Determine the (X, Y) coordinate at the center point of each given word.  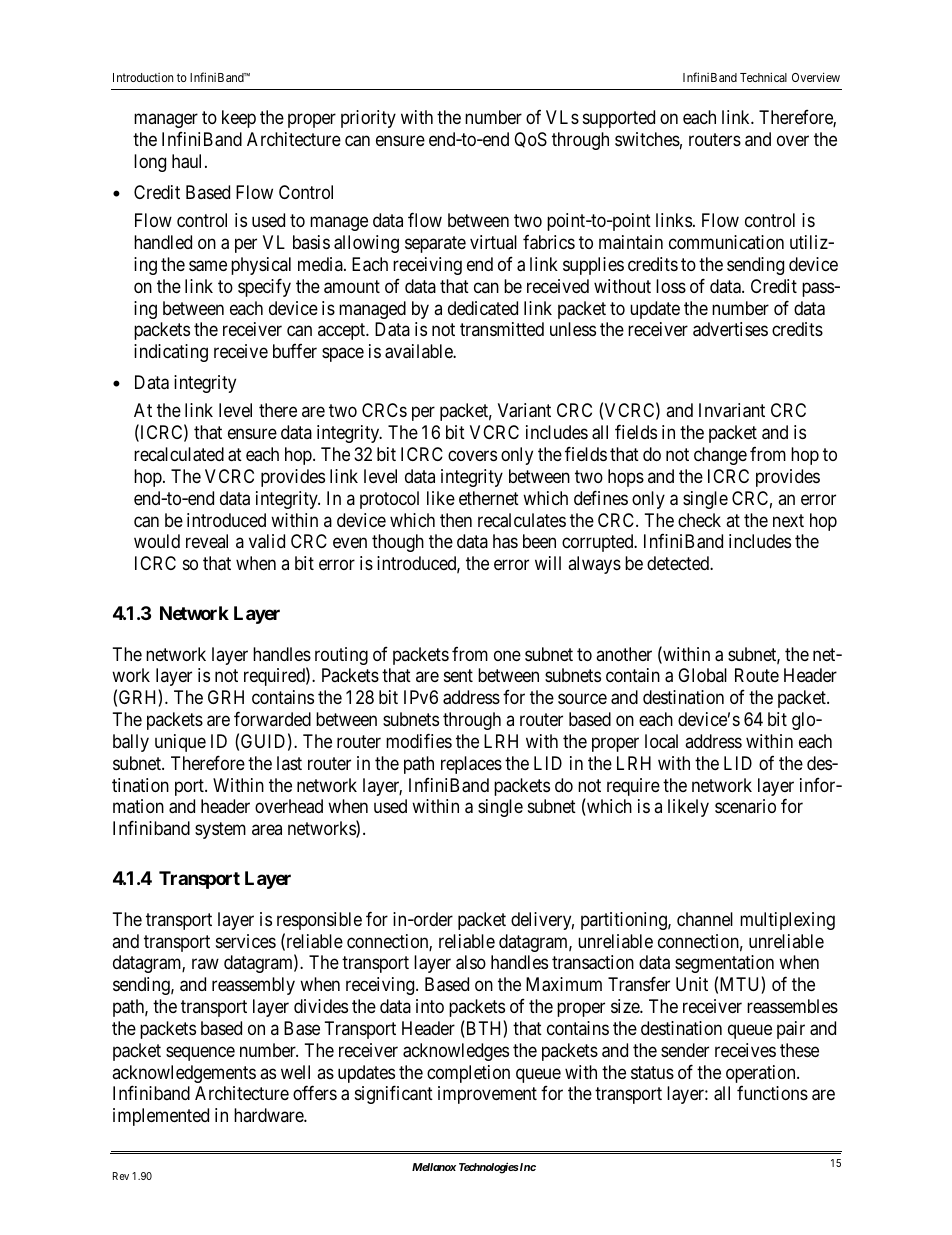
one (507, 655)
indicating (171, 353)
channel (705, 919)
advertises (730, 329)
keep (239, 119)
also (471, 962)
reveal (207, 541)
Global (702, 675)
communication (726, 242)
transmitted (502, 329)
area (267, 830)
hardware (269, 1115)
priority (368, 119)
